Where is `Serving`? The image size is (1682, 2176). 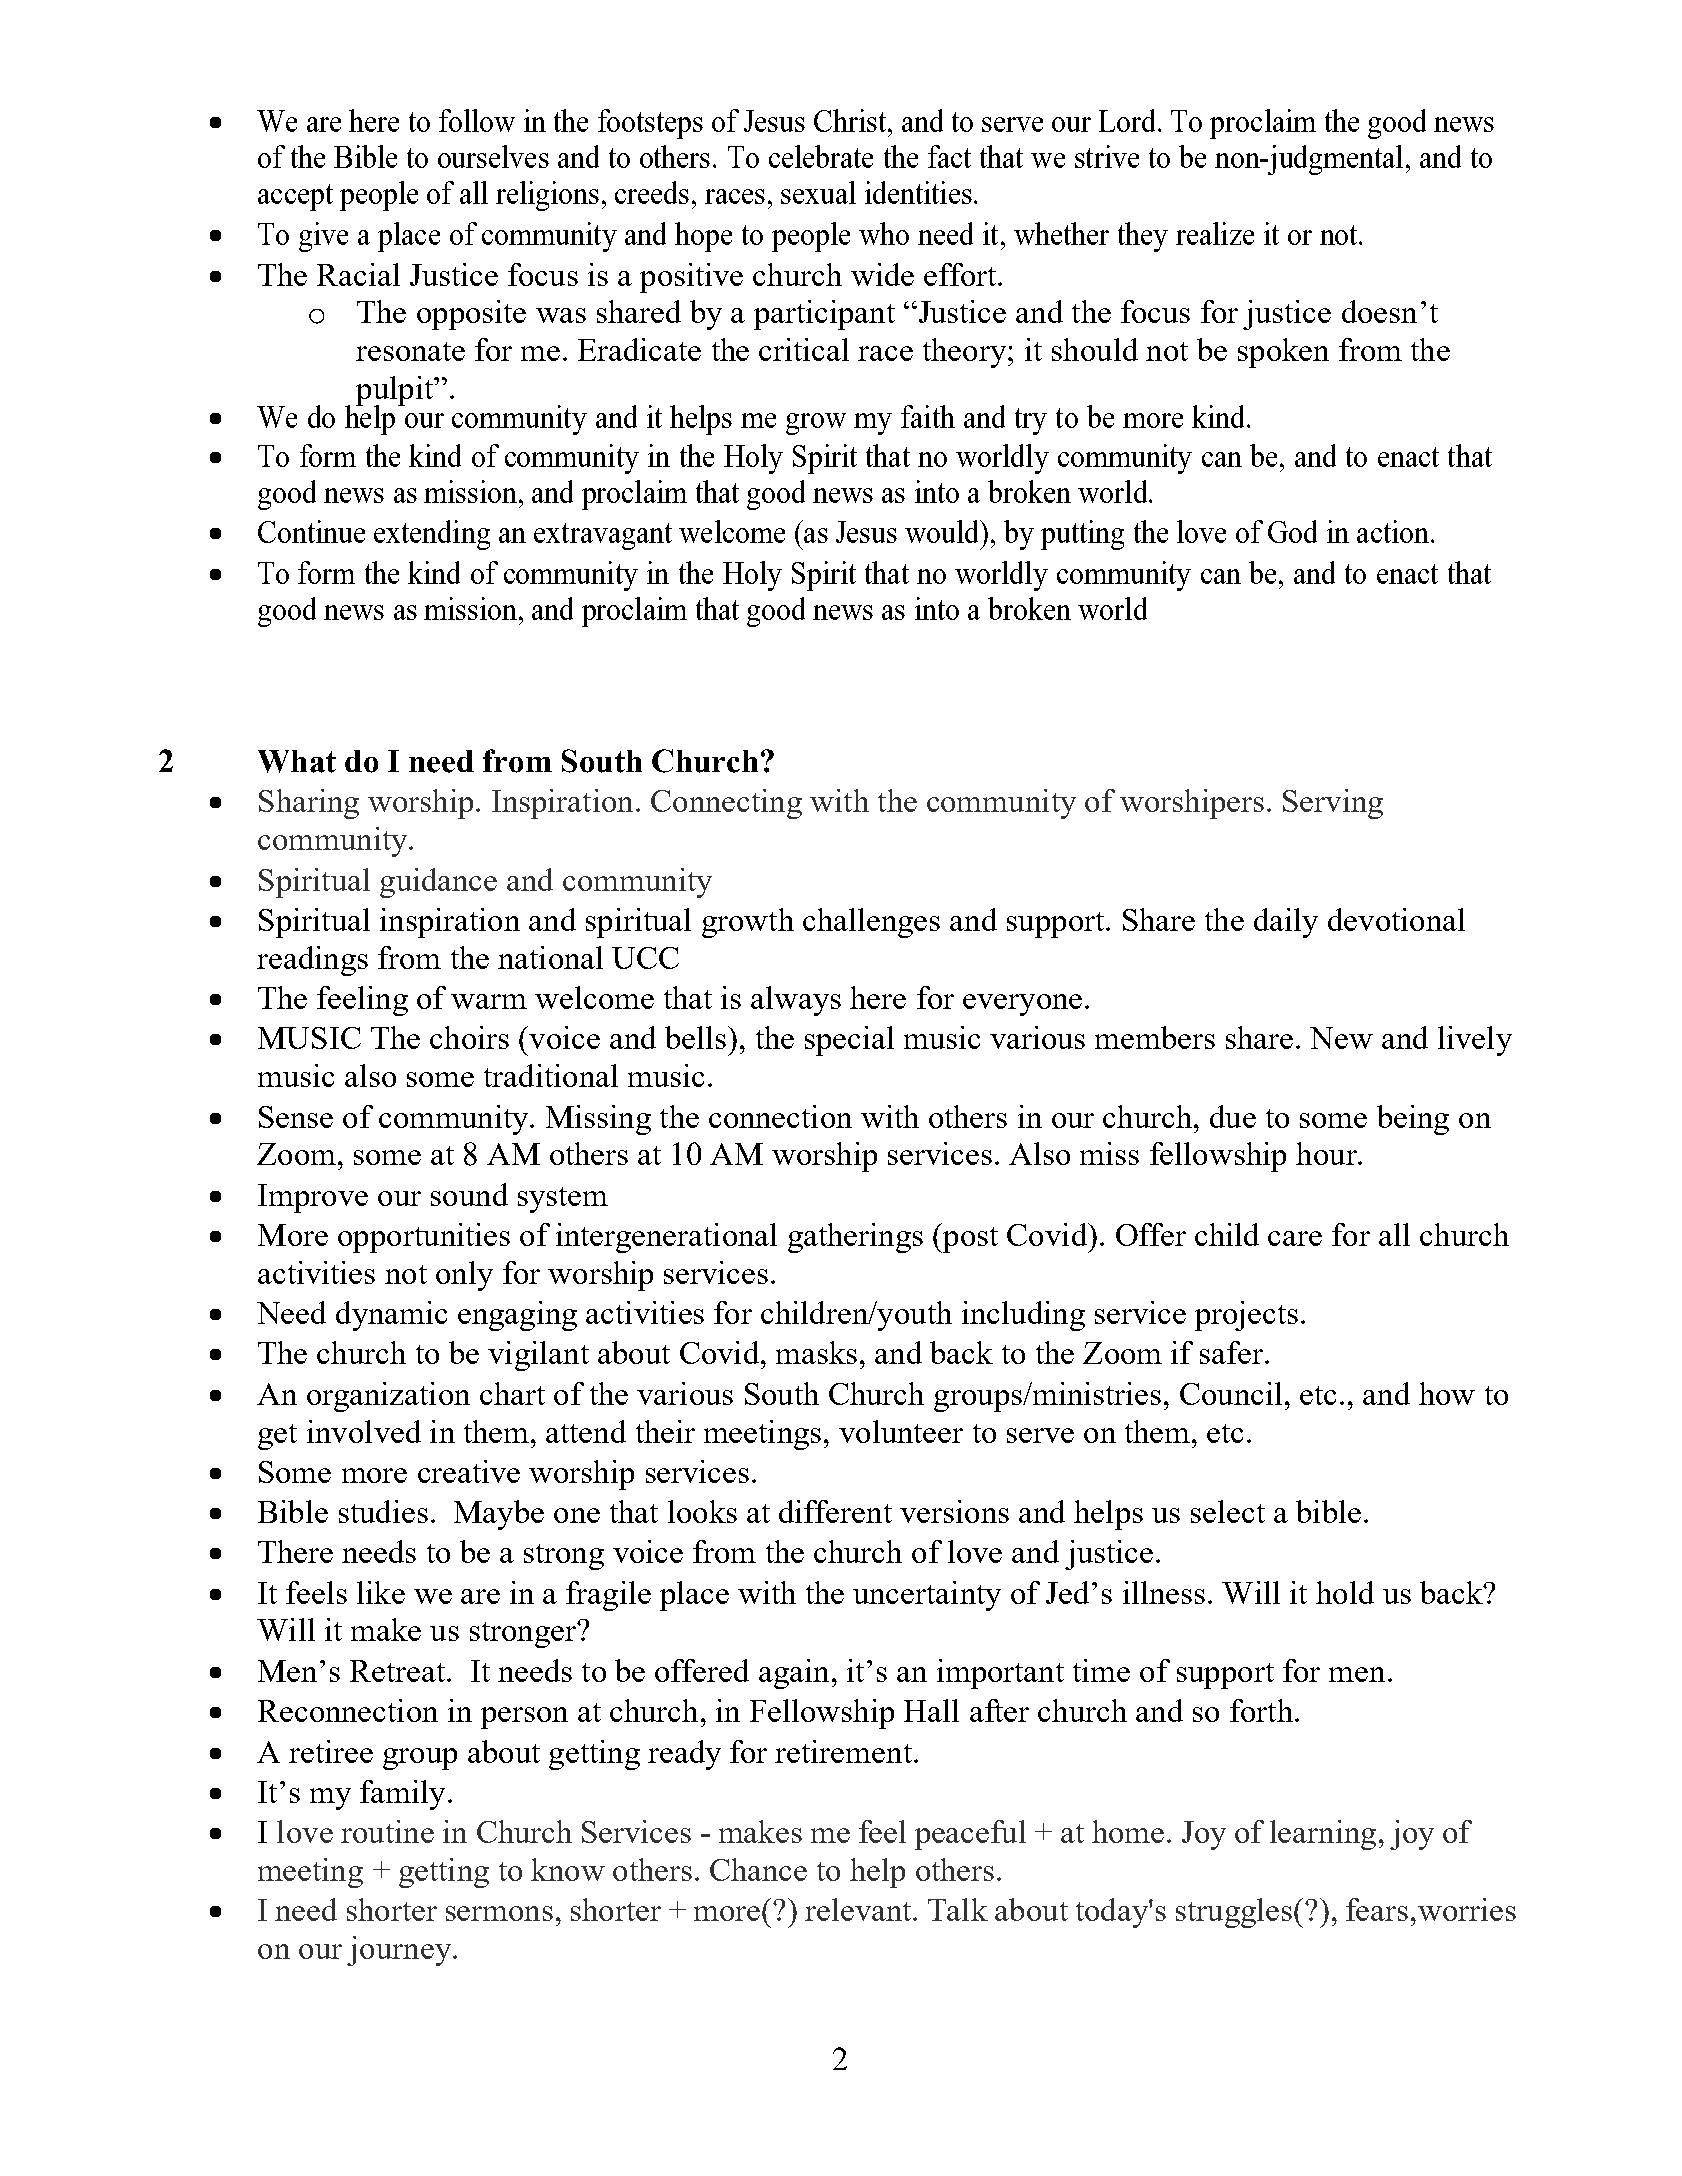 Serving is located at coordinates (1333, 804).
